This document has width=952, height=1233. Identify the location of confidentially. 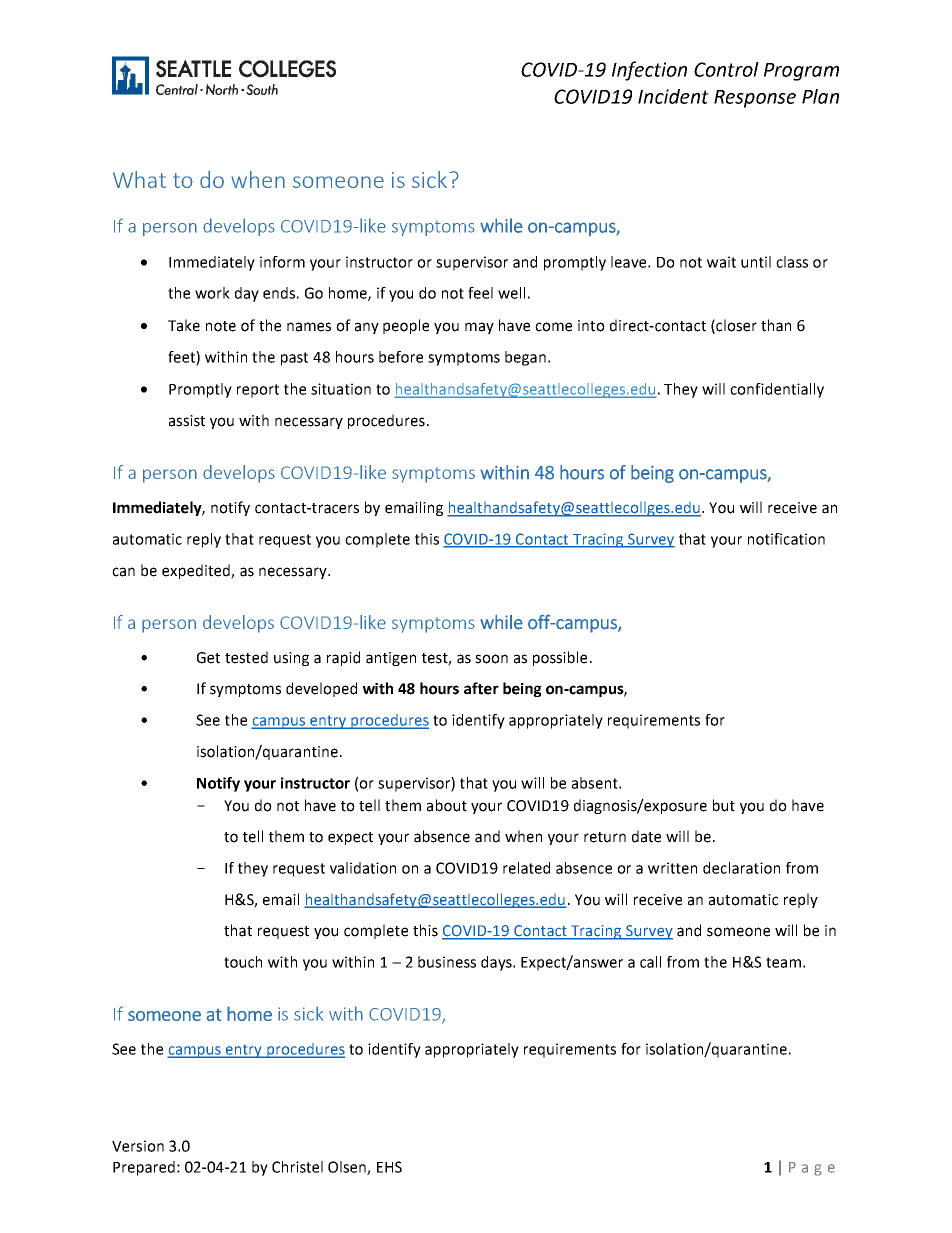
(777, 390).
